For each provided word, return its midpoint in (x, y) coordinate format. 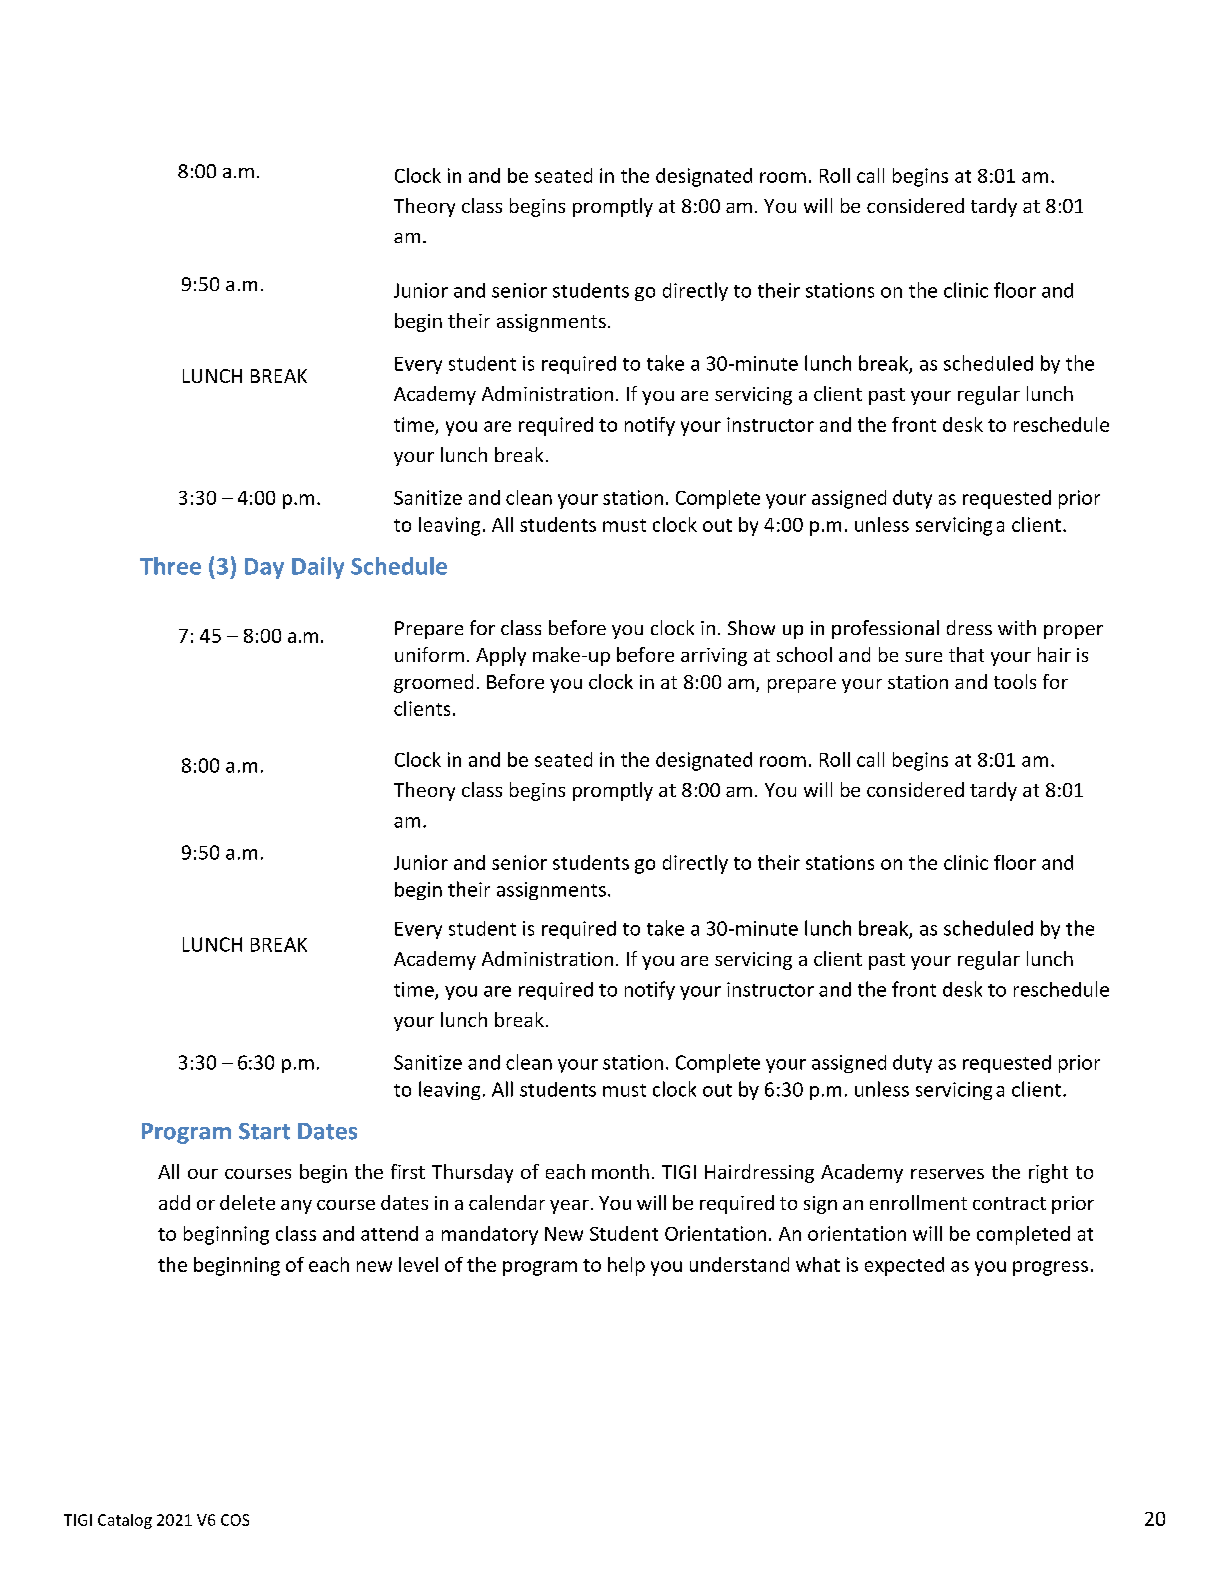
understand (739, 1264)
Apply (501, 656)
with (1017, 627)
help (626, 1266)
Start (264, 1131)
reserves (947, 1174)
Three (170, 566)
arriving (714, 657)
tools (1015, 681)
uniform (429, 654)
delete (247, 1202)
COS (235, 1520)
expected (904, 1266)
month (620, 1171)
